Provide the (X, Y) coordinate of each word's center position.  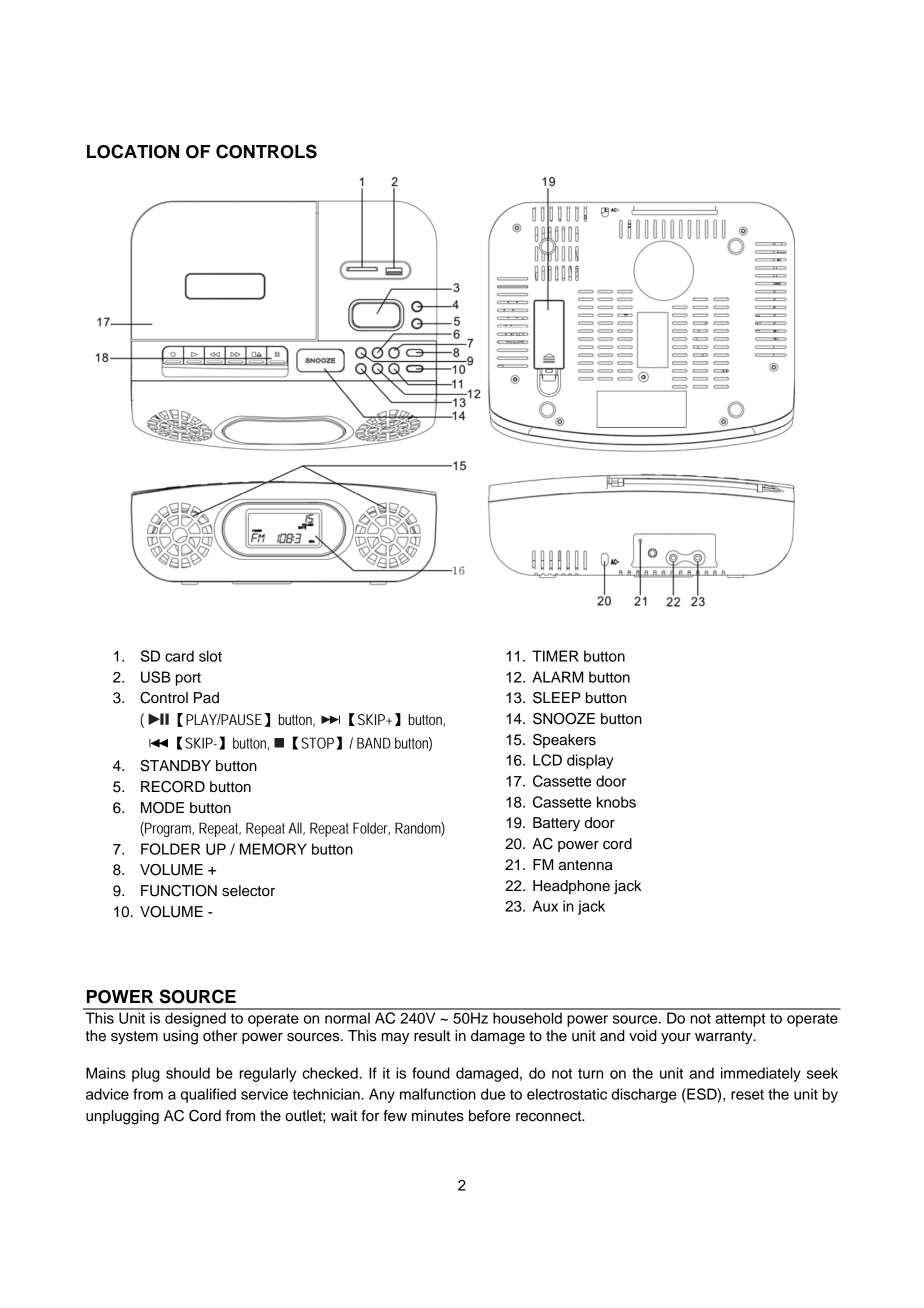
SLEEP (557, 698)
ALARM (558, 677)
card (179, 656)
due (493, 1094)
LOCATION (133, 151)
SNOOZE (564, 719)
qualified (208, 1095)
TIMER (555, 656)
